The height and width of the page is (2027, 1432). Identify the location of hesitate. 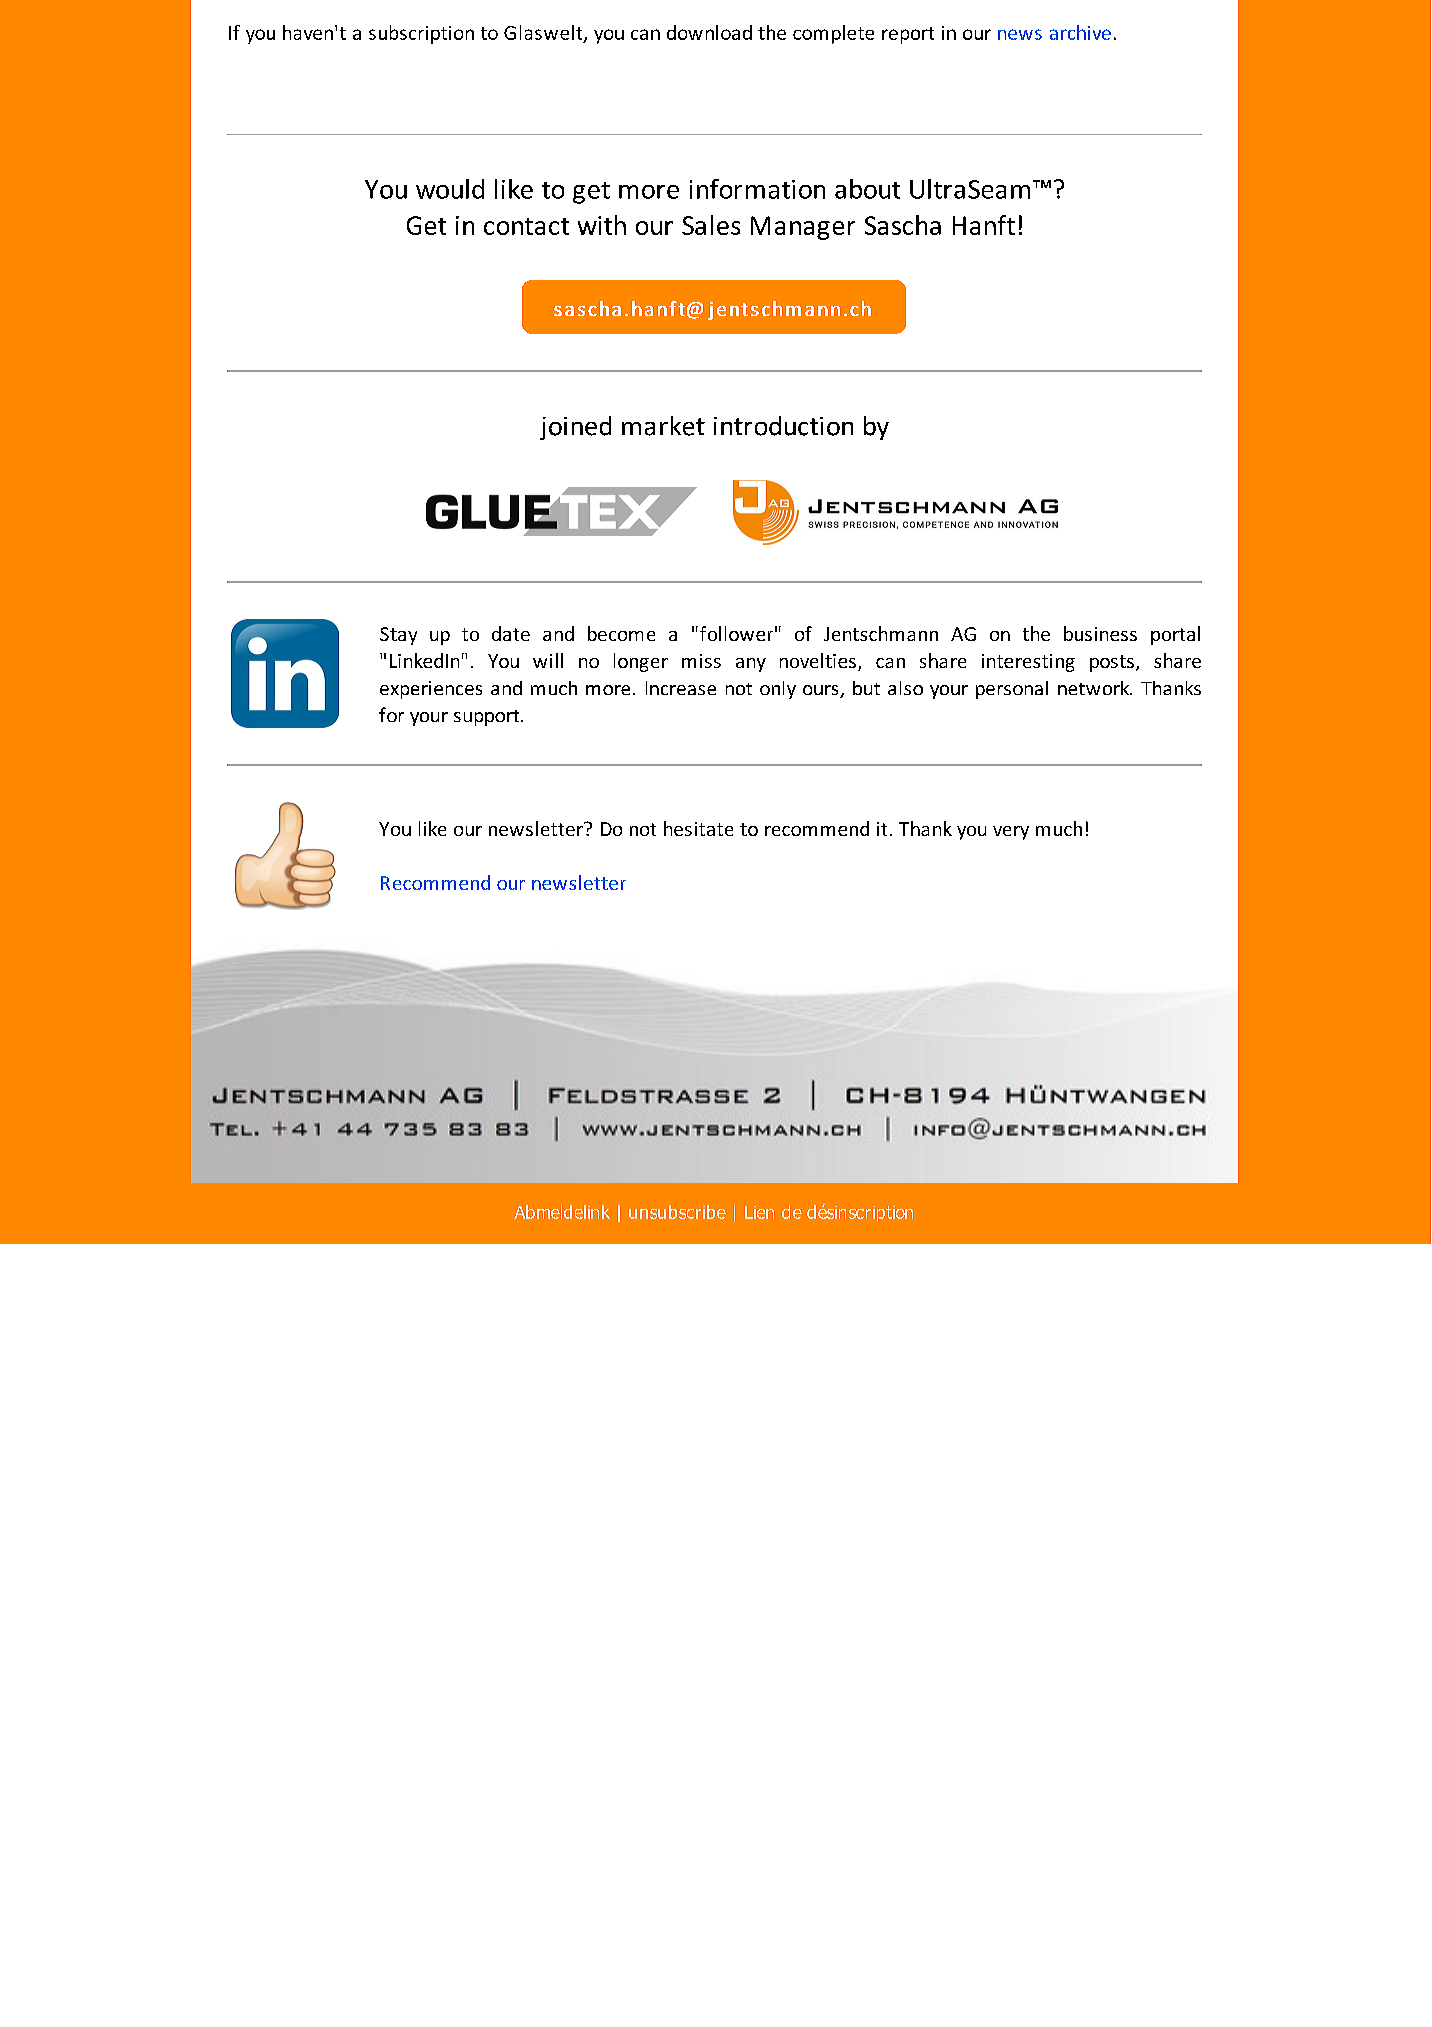
(698, 828).
